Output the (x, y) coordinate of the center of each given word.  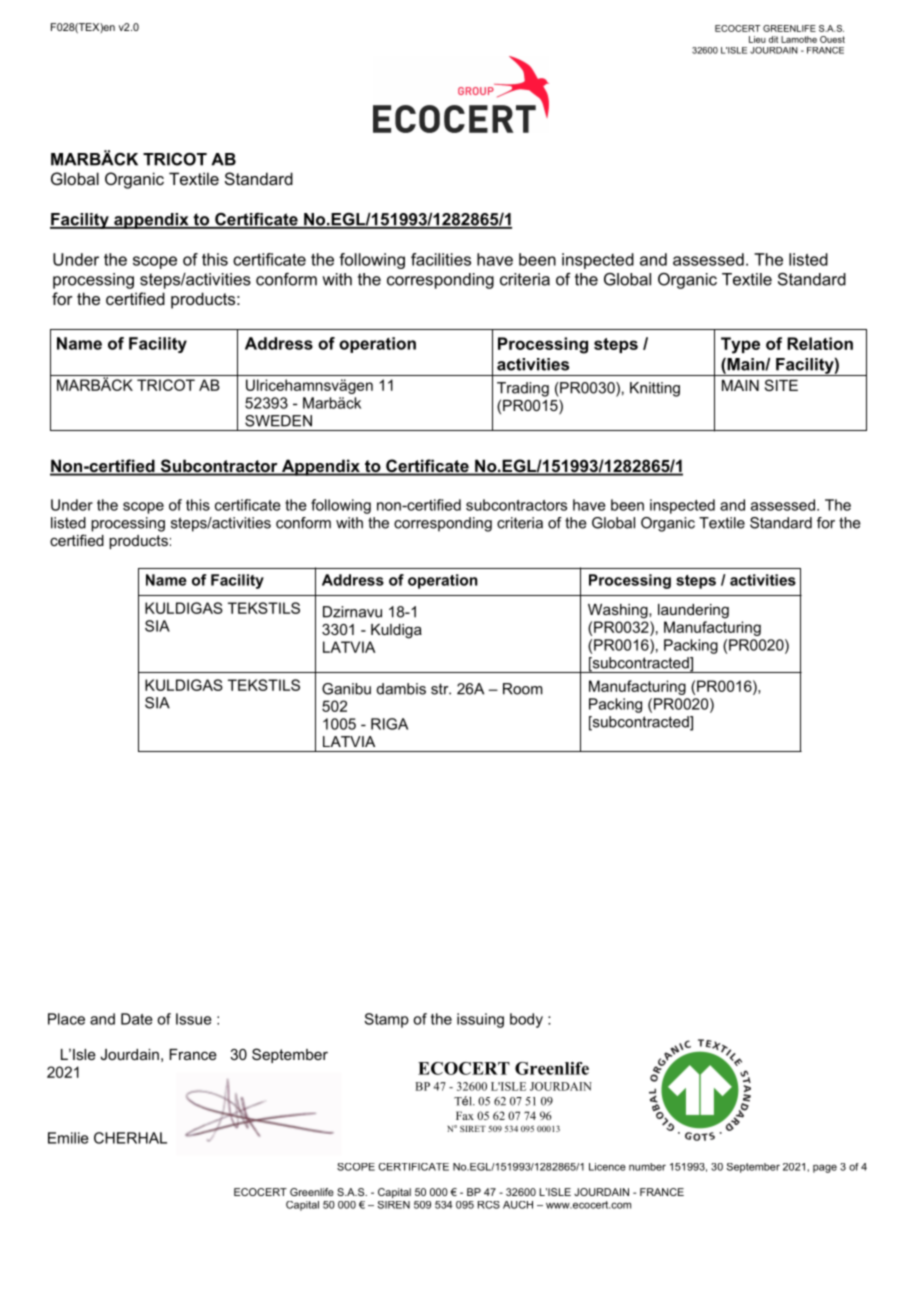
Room (523, 689)
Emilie (68, 1138)
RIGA (389, 724)
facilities (441, 259)
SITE (781, 385)
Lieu (757, 39)
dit (773, 39)
